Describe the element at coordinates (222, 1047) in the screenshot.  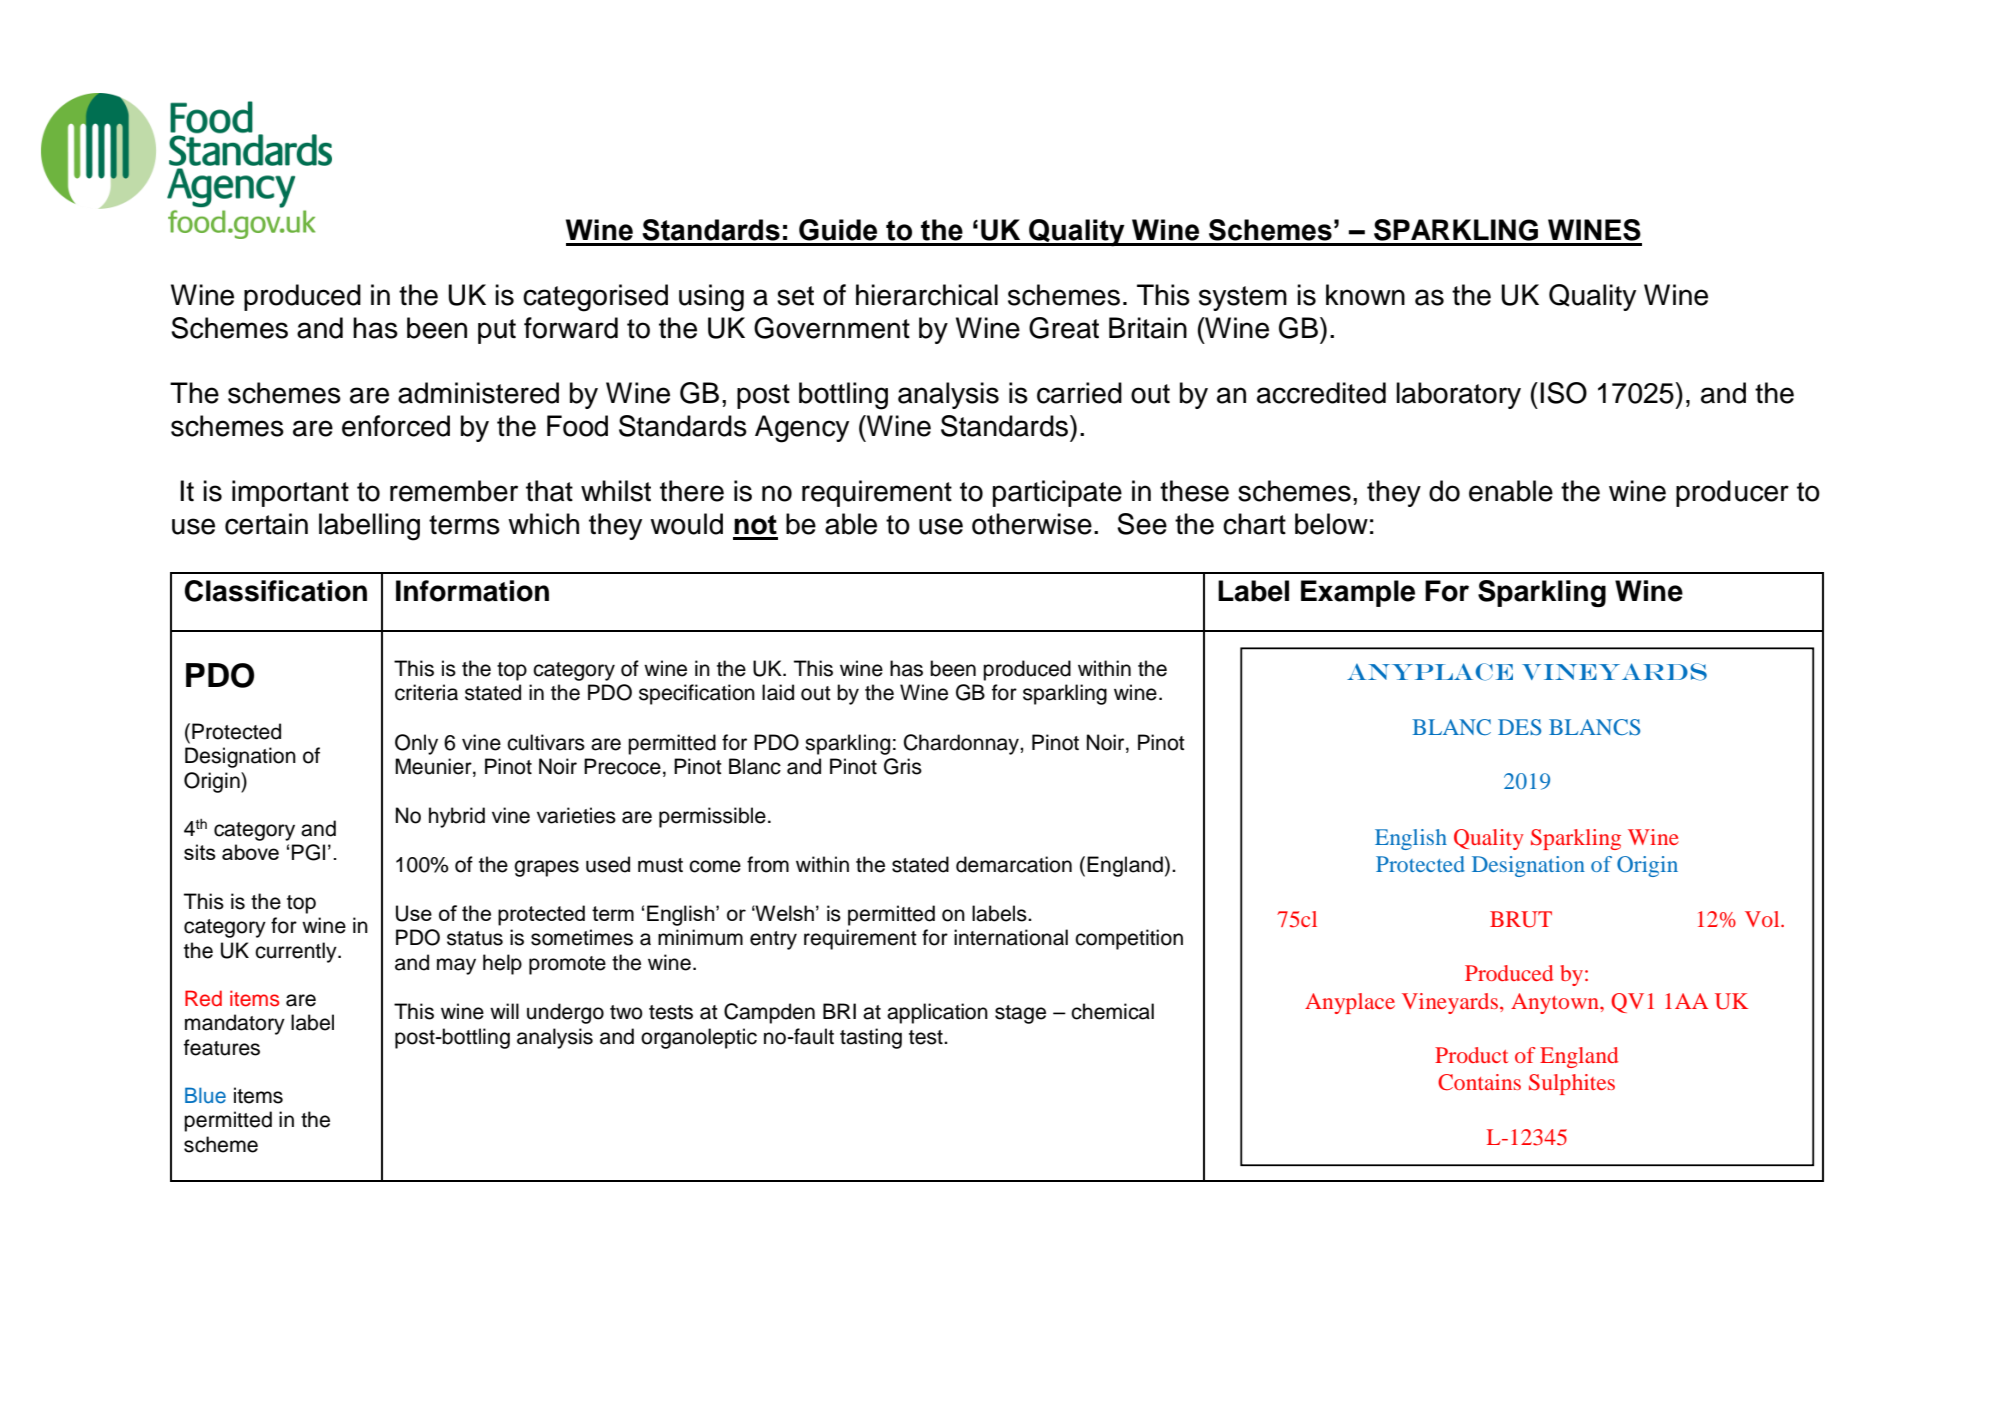
I see `features` at that location.
